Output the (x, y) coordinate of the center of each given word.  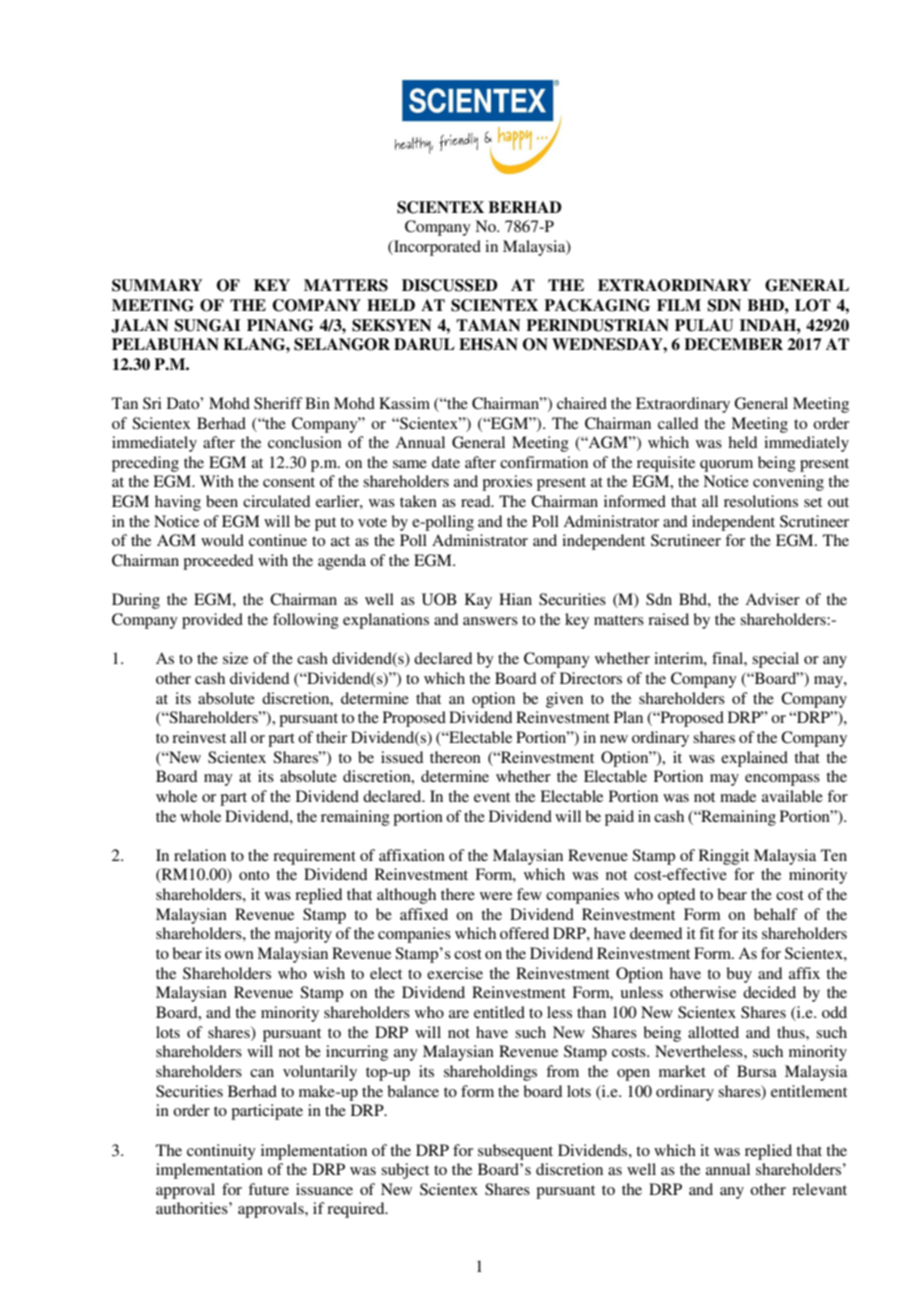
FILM (679, 305)
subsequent (515, 1152)
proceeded (218, 562)
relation (200, 855)
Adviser (772, 599)
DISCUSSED (450, 285)
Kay (478, 601)
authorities (193, 1208)
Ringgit (724, 857)
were (496, 896)
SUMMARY (157, 285)
